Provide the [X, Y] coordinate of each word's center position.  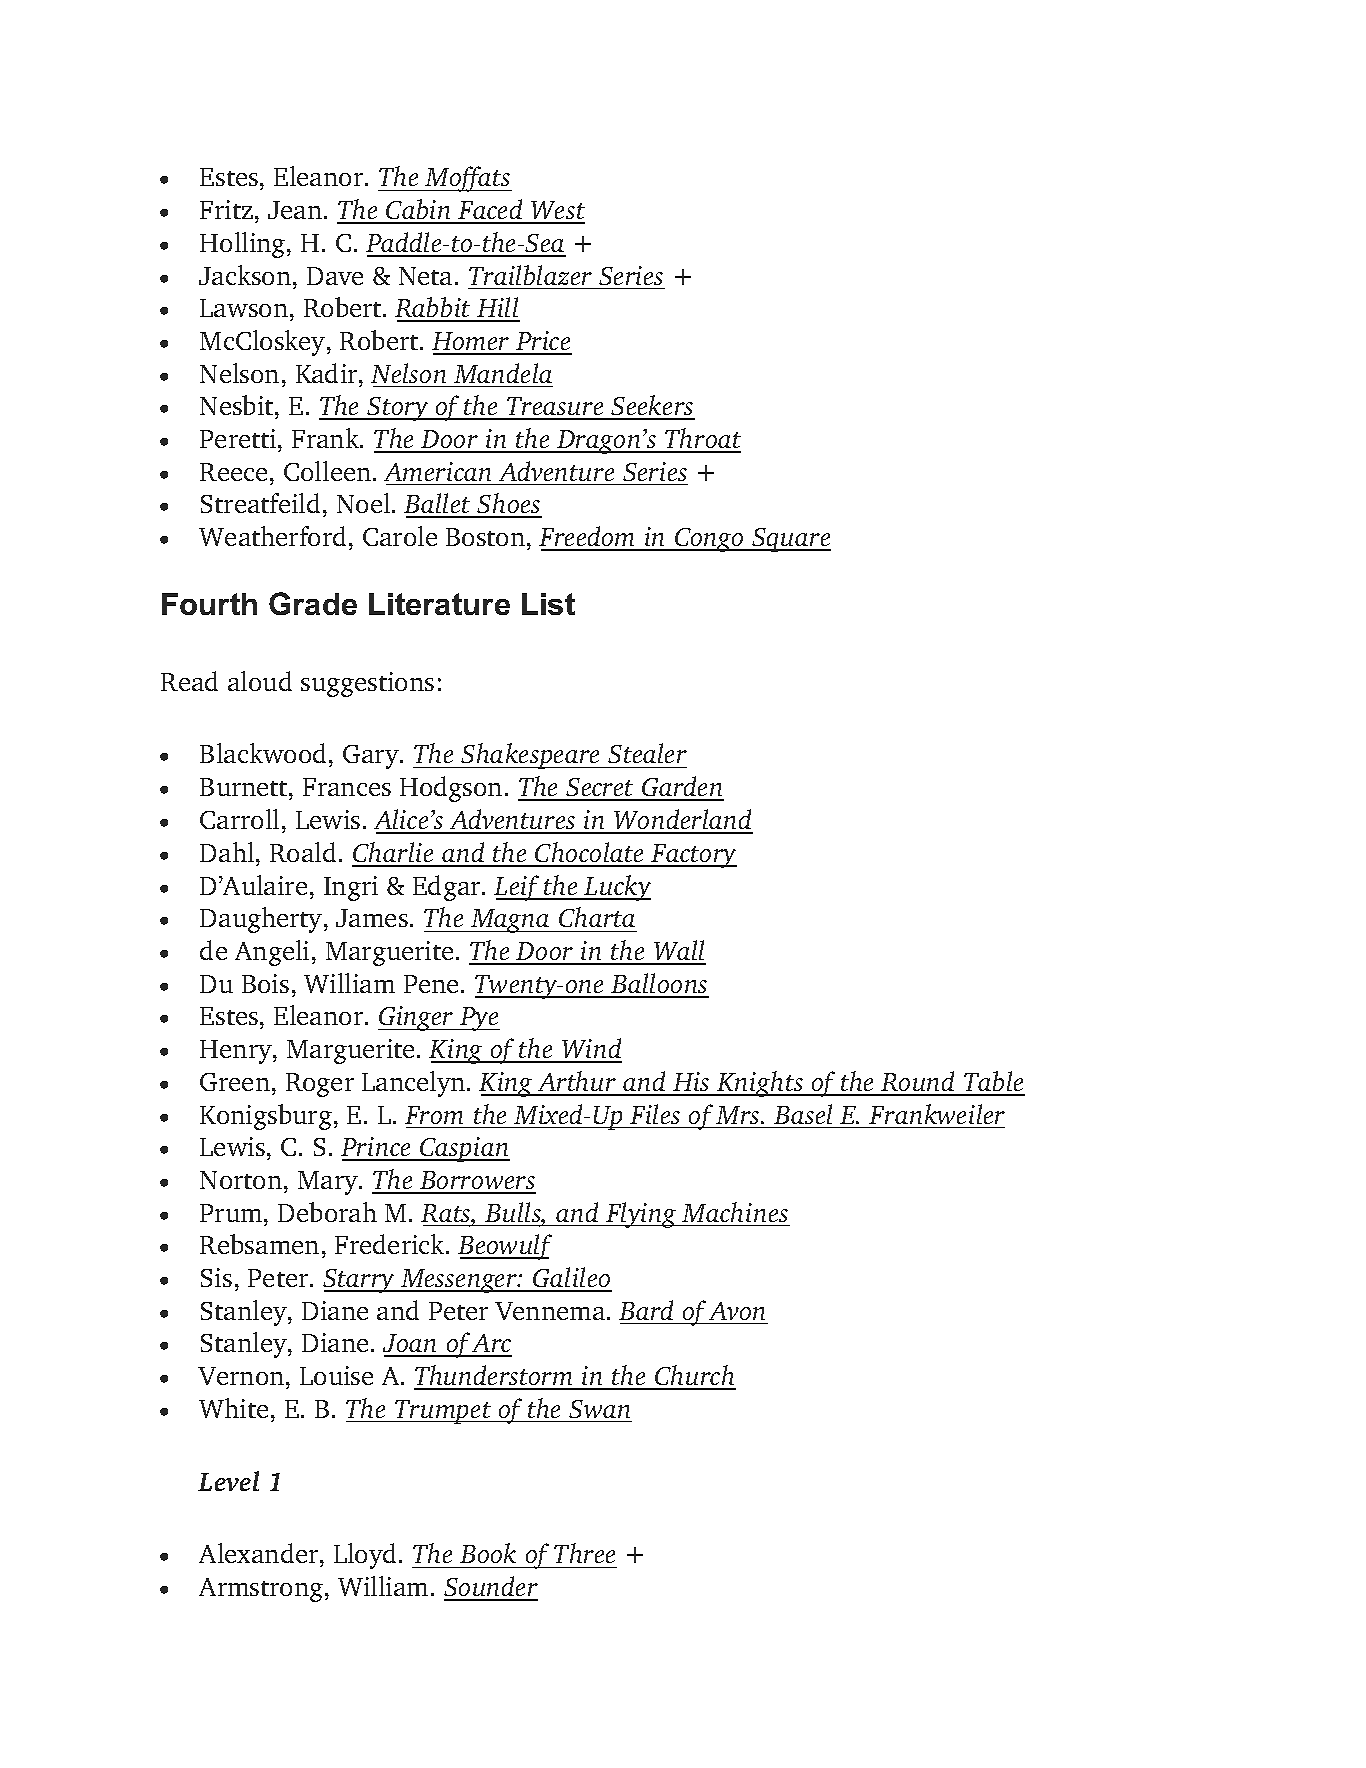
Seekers [652, 407]
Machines [735, 1212]
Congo [709, 540]
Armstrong [262, 1590]
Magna [510, 921]
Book [488, 1553]
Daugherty [262, 920]
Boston [487, 537]
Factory [693, 856]
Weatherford [272, 536]
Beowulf [505, 1247]
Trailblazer [530, 275]
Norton [241, 1180]
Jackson [246, 275]
